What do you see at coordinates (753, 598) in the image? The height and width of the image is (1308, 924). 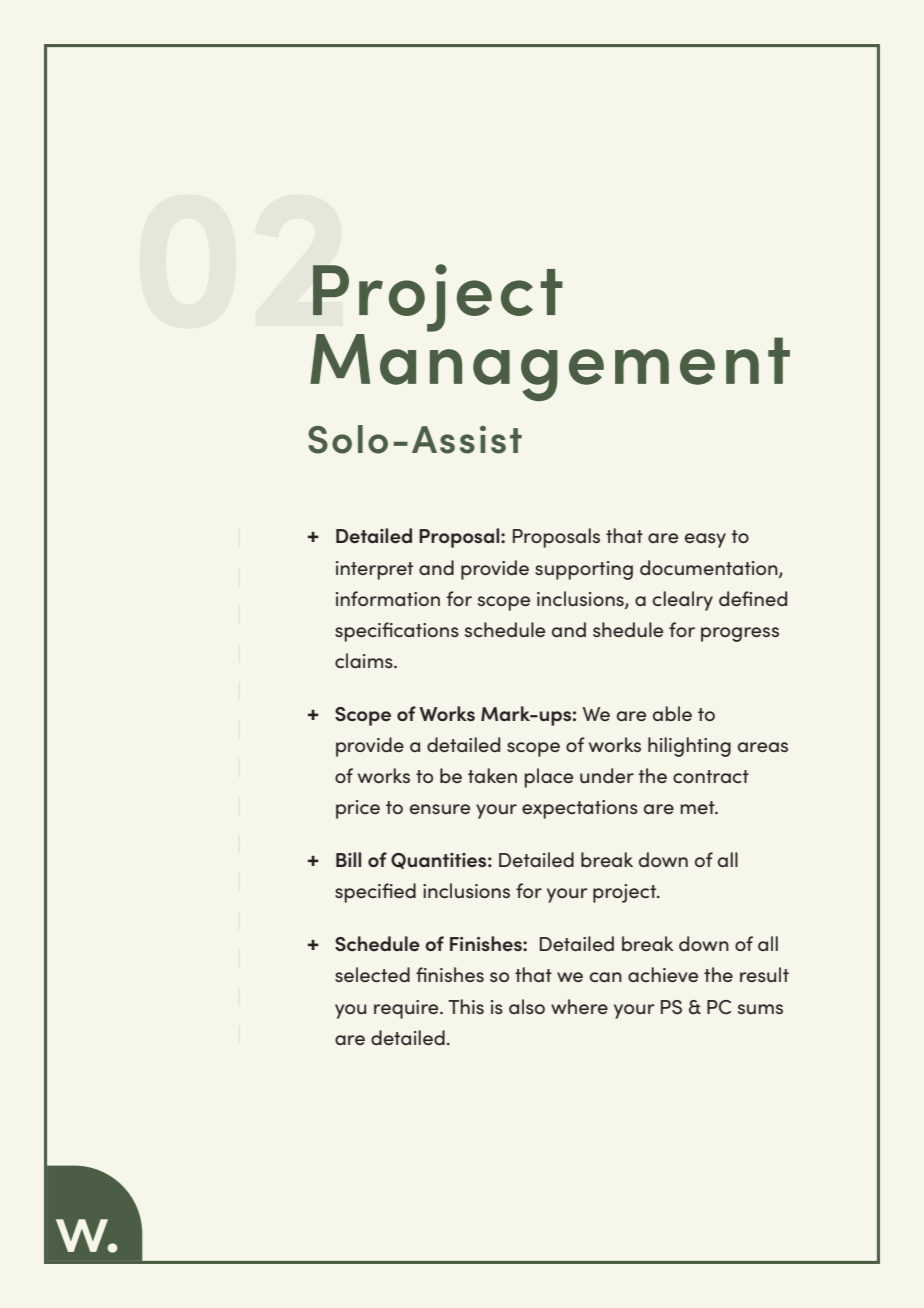 I see `defined` at bounding box center [753, 598].
